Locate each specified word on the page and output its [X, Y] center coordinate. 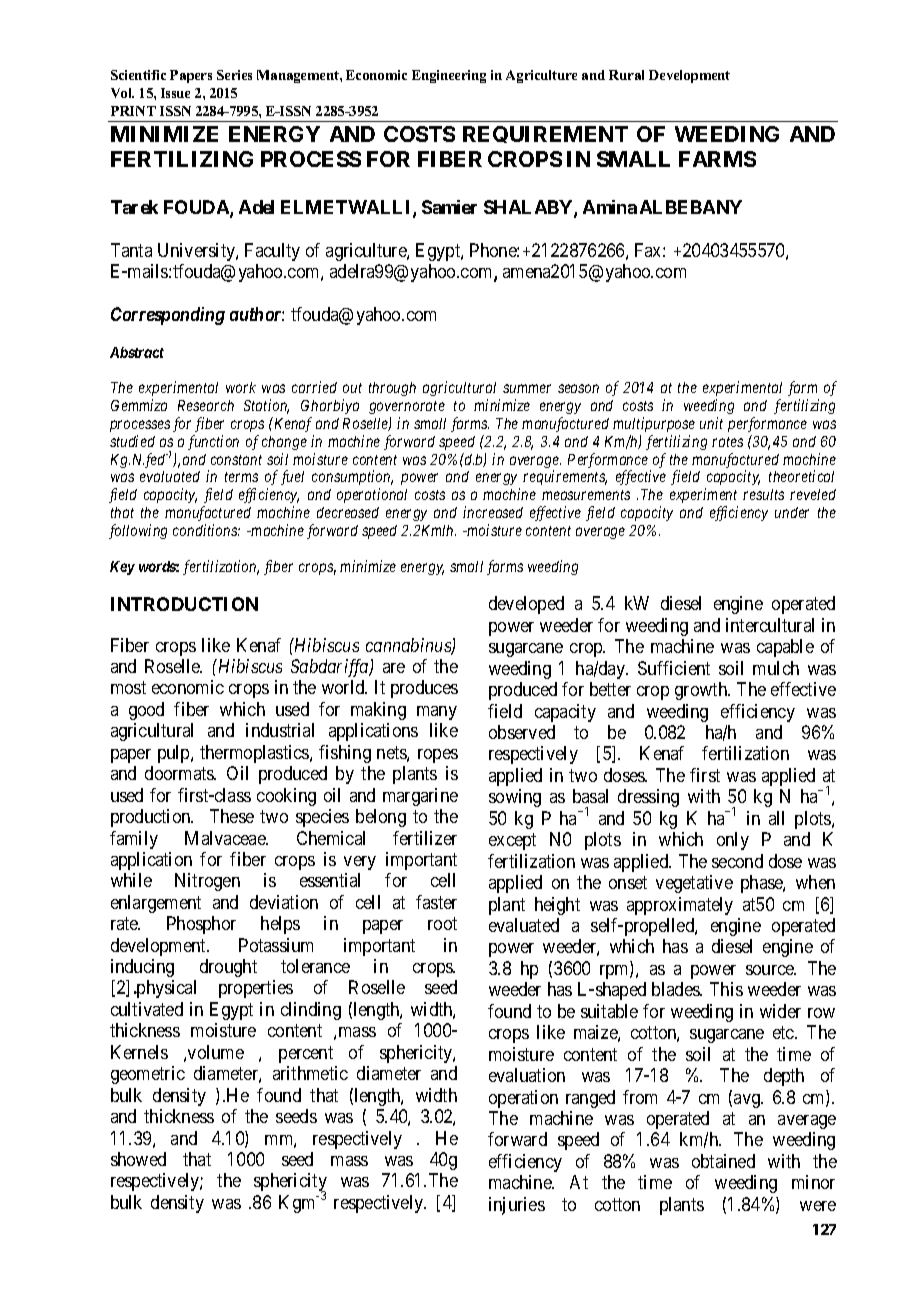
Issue [175, 93]
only [733, 841]
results [763, 494]
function [213, 442]
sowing [515, 798]
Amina [610, 207]
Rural [626, 75]
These [232, 816]
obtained [723, 1161]
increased [493, 512]
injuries [517, 1206]
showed [138, 1159]
